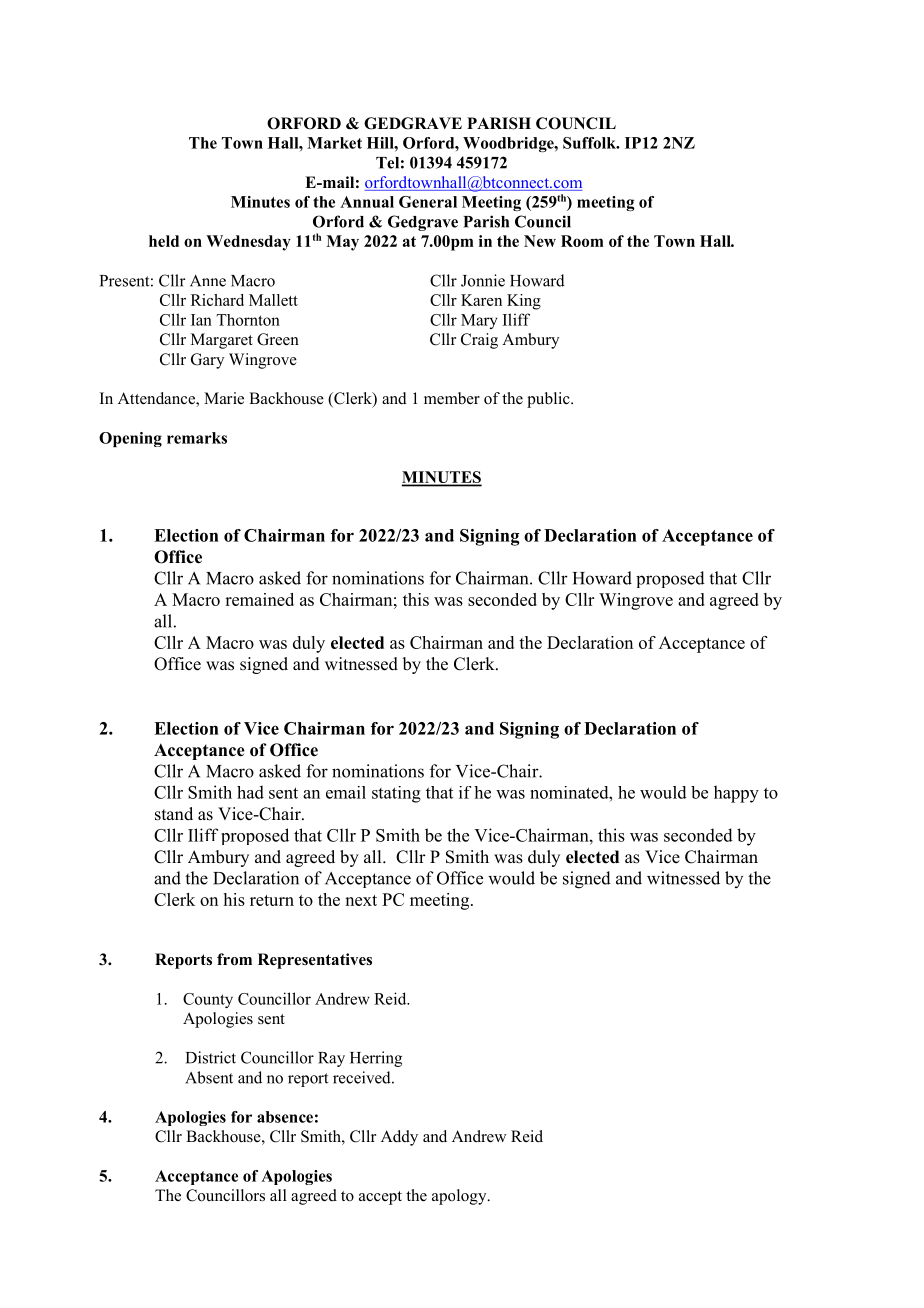 The height and width of the image is (1308, 924). I want to click on from, so click(234, 959).
